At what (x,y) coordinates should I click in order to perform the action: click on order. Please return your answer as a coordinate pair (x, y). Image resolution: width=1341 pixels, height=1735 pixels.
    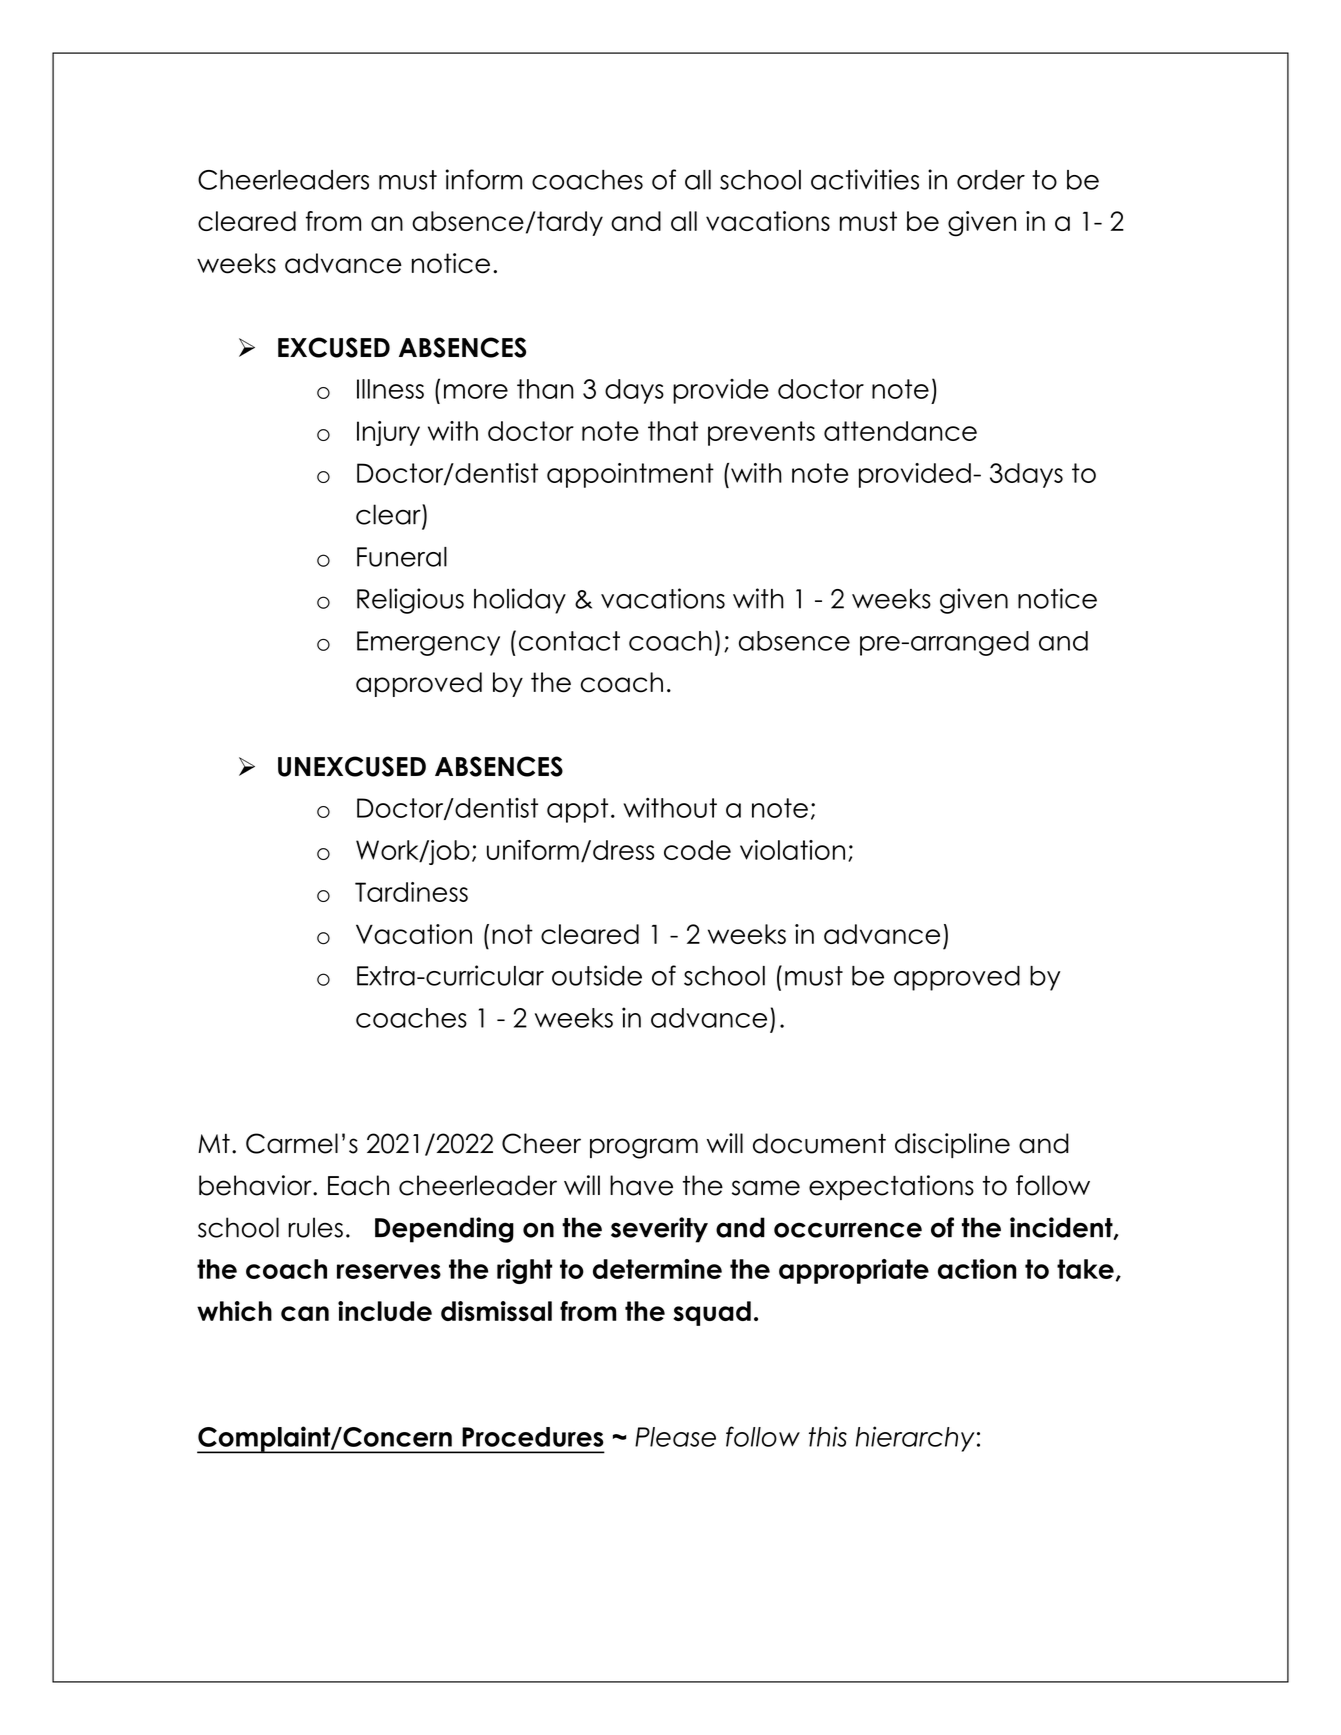
    Looking at the image, I should click on (991, 180).
